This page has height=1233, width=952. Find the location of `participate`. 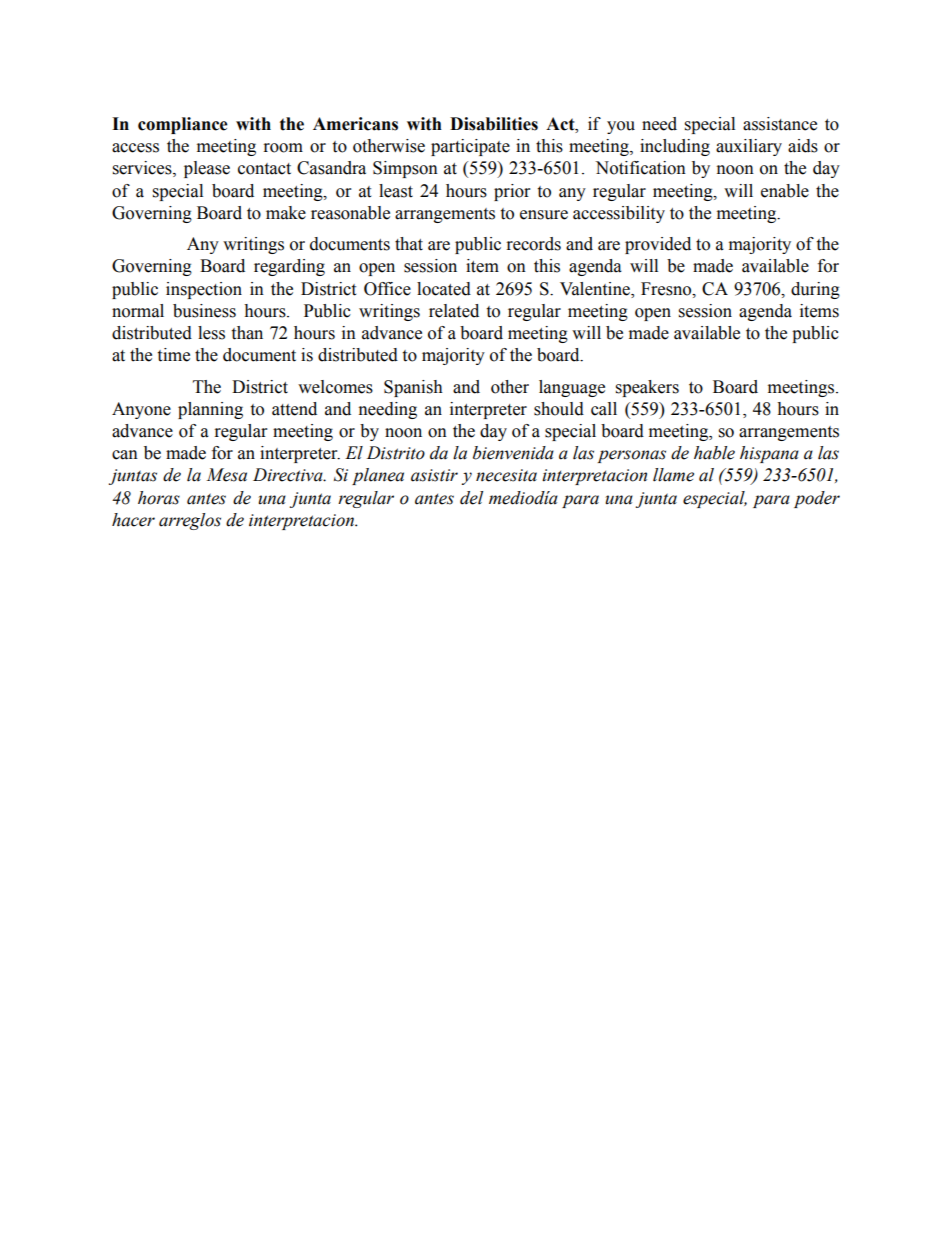

participate is located at coordinates (470, 147).
